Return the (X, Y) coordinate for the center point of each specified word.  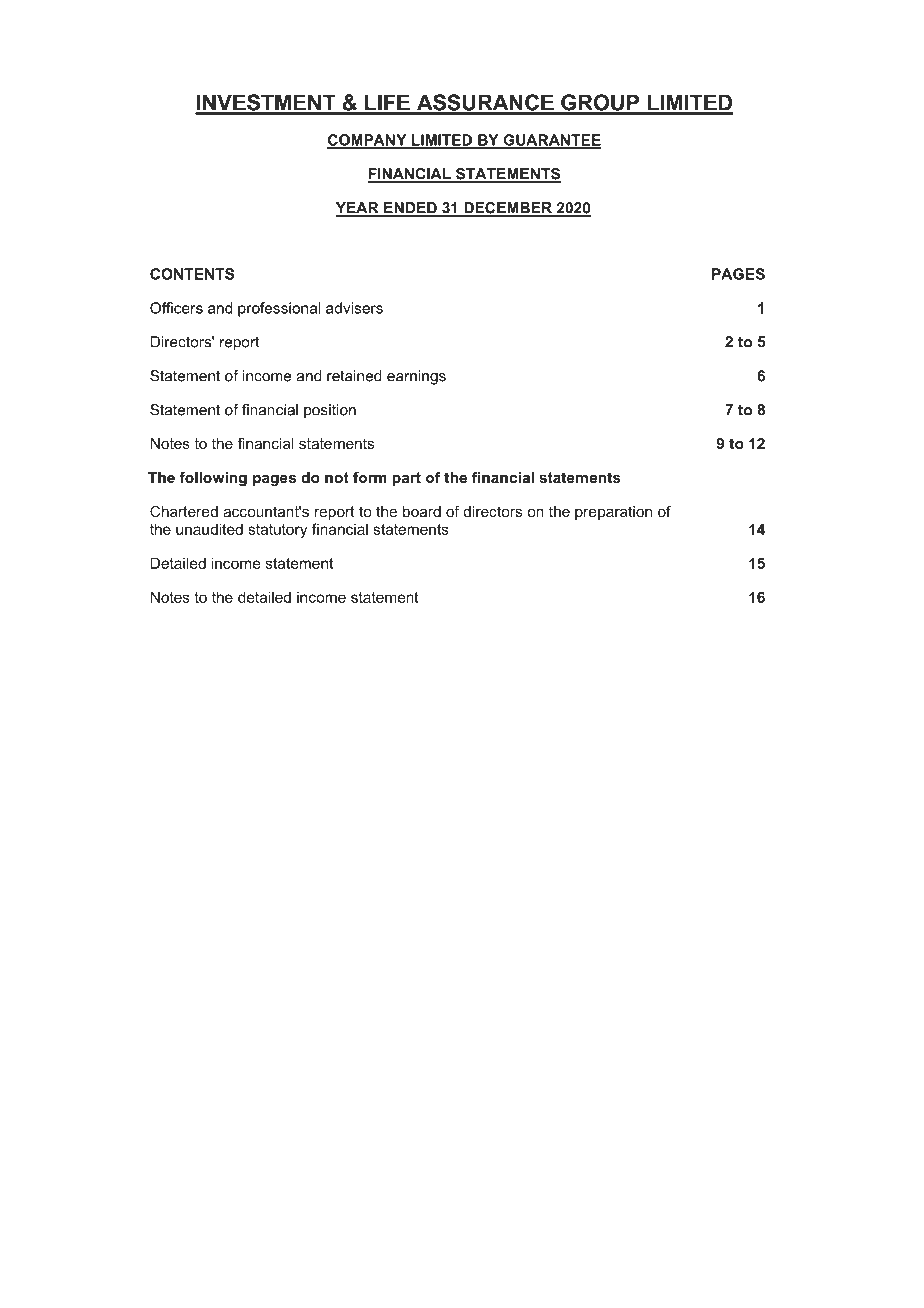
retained (354, 376)
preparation (613, 513)
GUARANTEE (551, 141)
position (330, 411)
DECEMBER (508, 209)
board (422, 511)
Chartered (184, 511)
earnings (416, 377)
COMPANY (368, 141)
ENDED (410, 209)
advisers (354, 308)
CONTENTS (192, 274)
